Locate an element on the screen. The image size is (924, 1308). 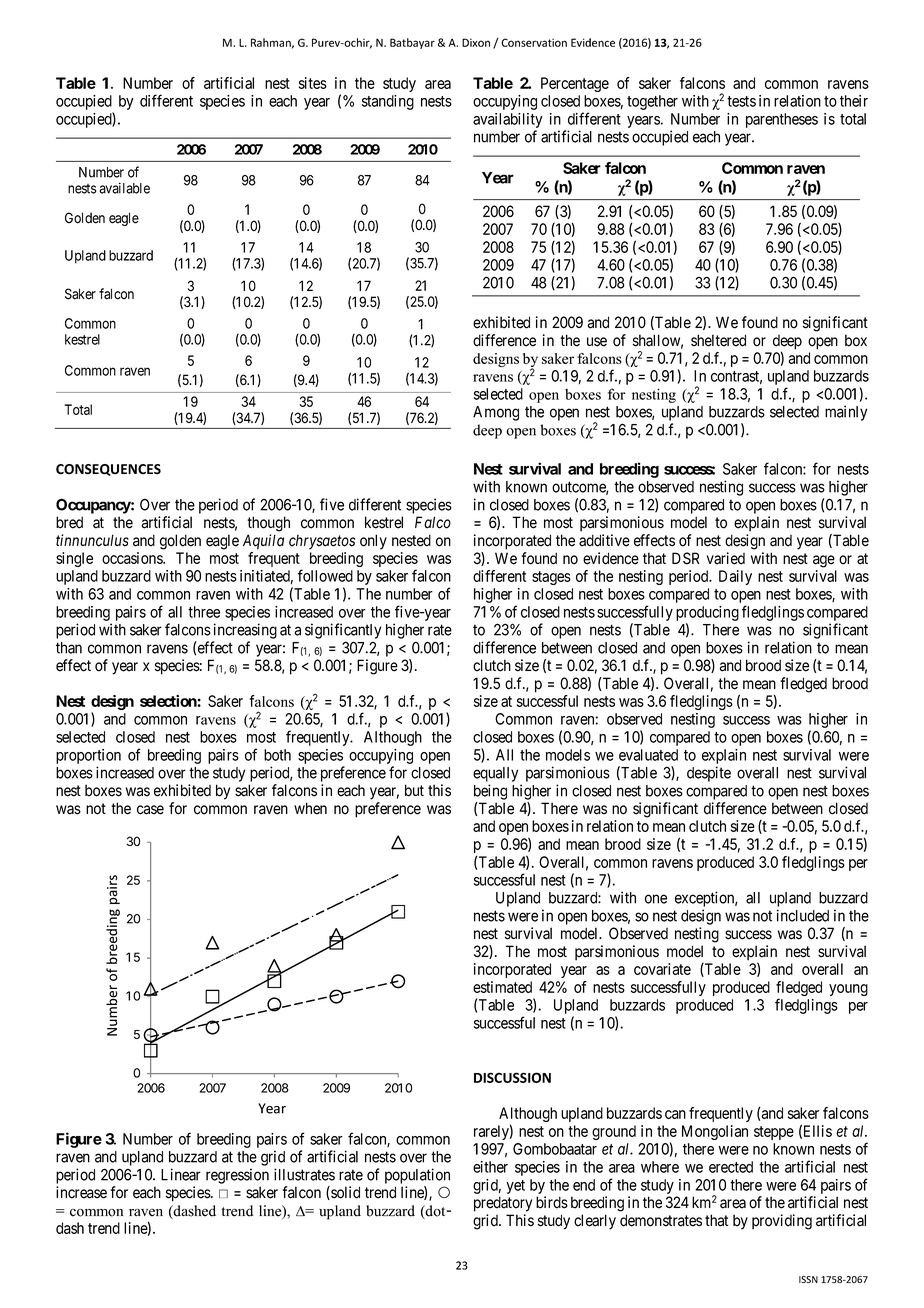
CONSEQUENCES is located at coordinates (108, 470).
